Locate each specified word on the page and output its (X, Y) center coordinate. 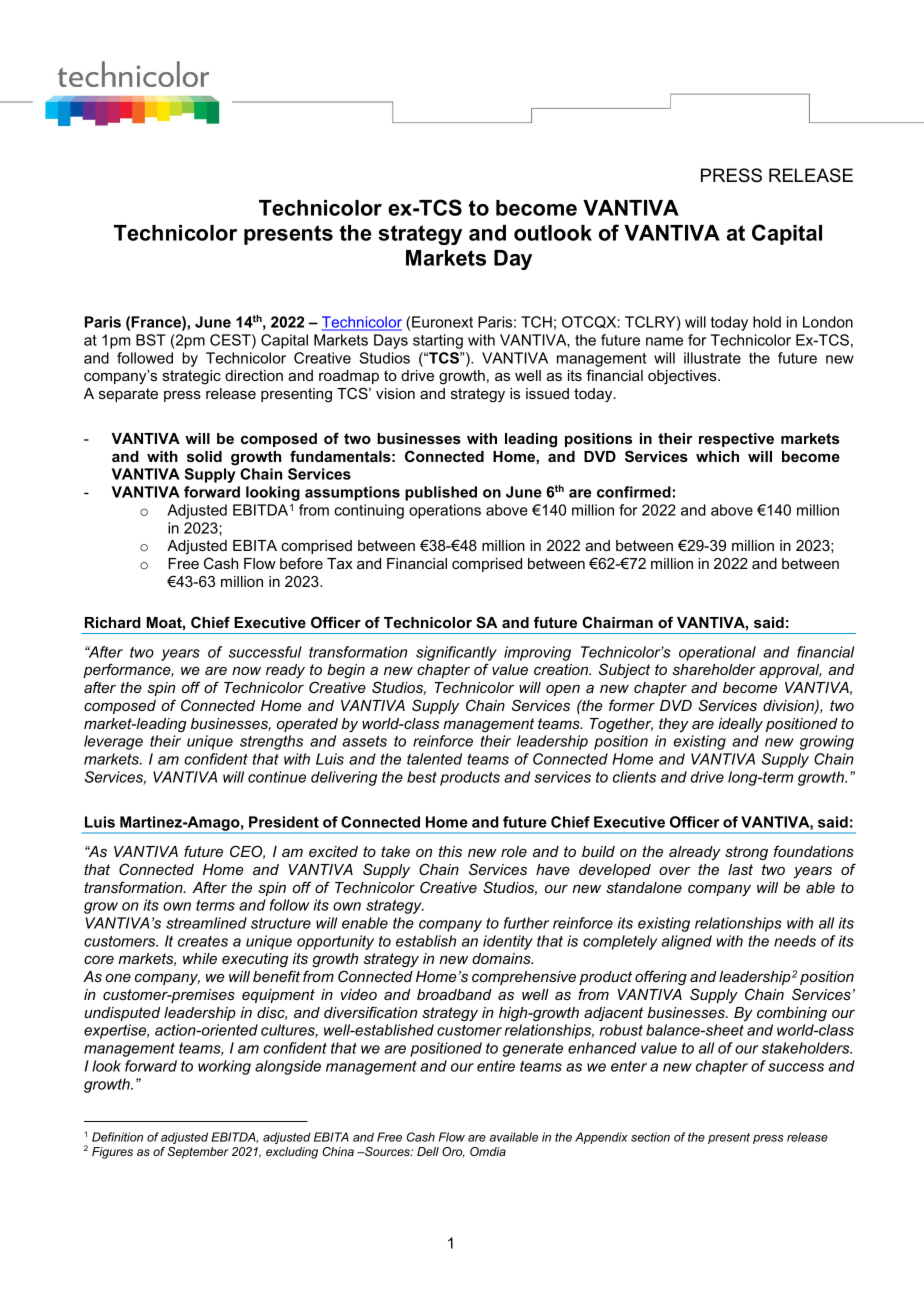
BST (151, 340)
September (198, 1153)
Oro (453, 1152)
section (650, 1137)
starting (438, 341)
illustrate (712, 358)
